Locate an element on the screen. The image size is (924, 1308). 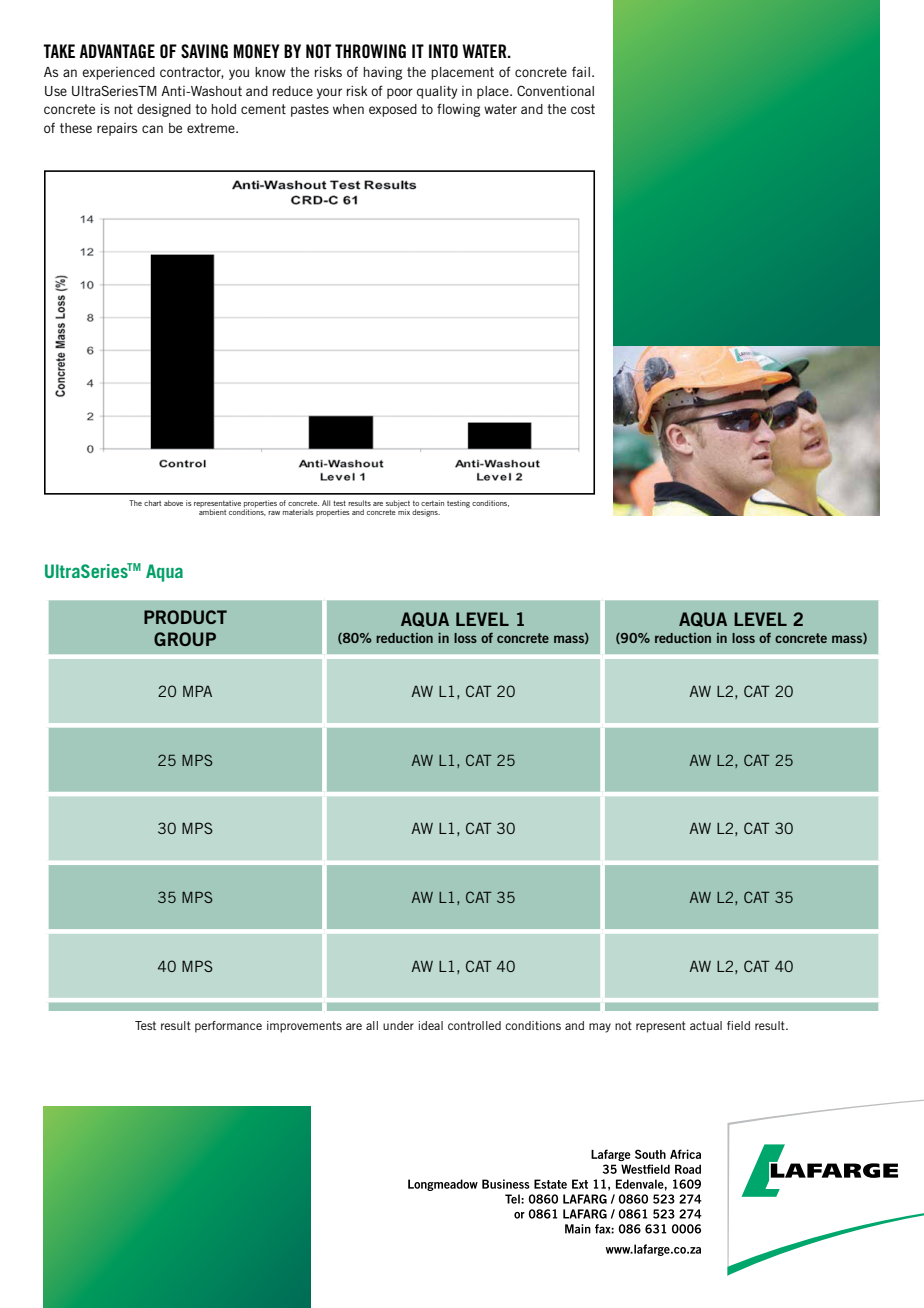
certain is located at coordinates (432, 503).
